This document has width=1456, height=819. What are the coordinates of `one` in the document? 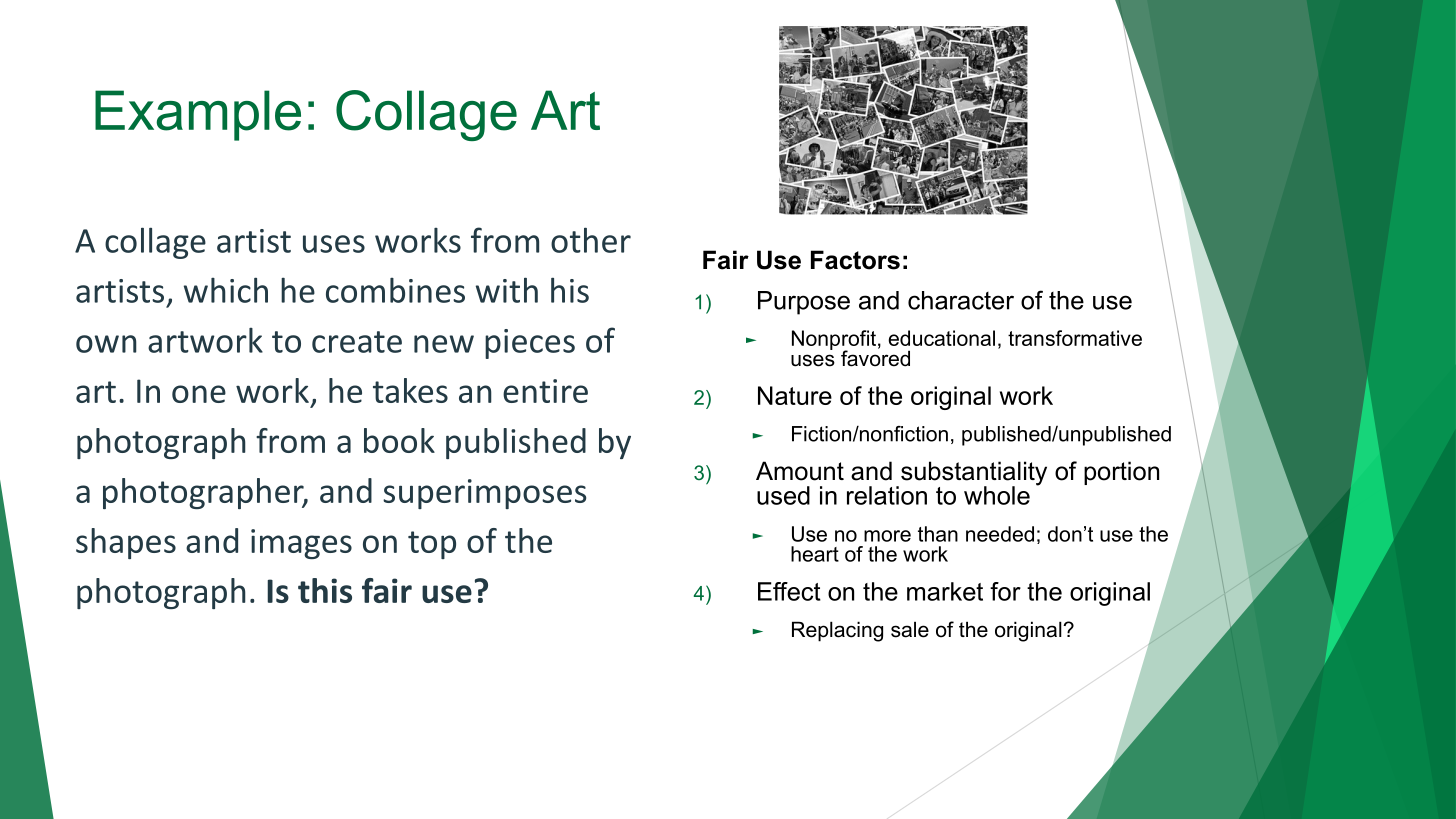 It's located at (199, 394).
